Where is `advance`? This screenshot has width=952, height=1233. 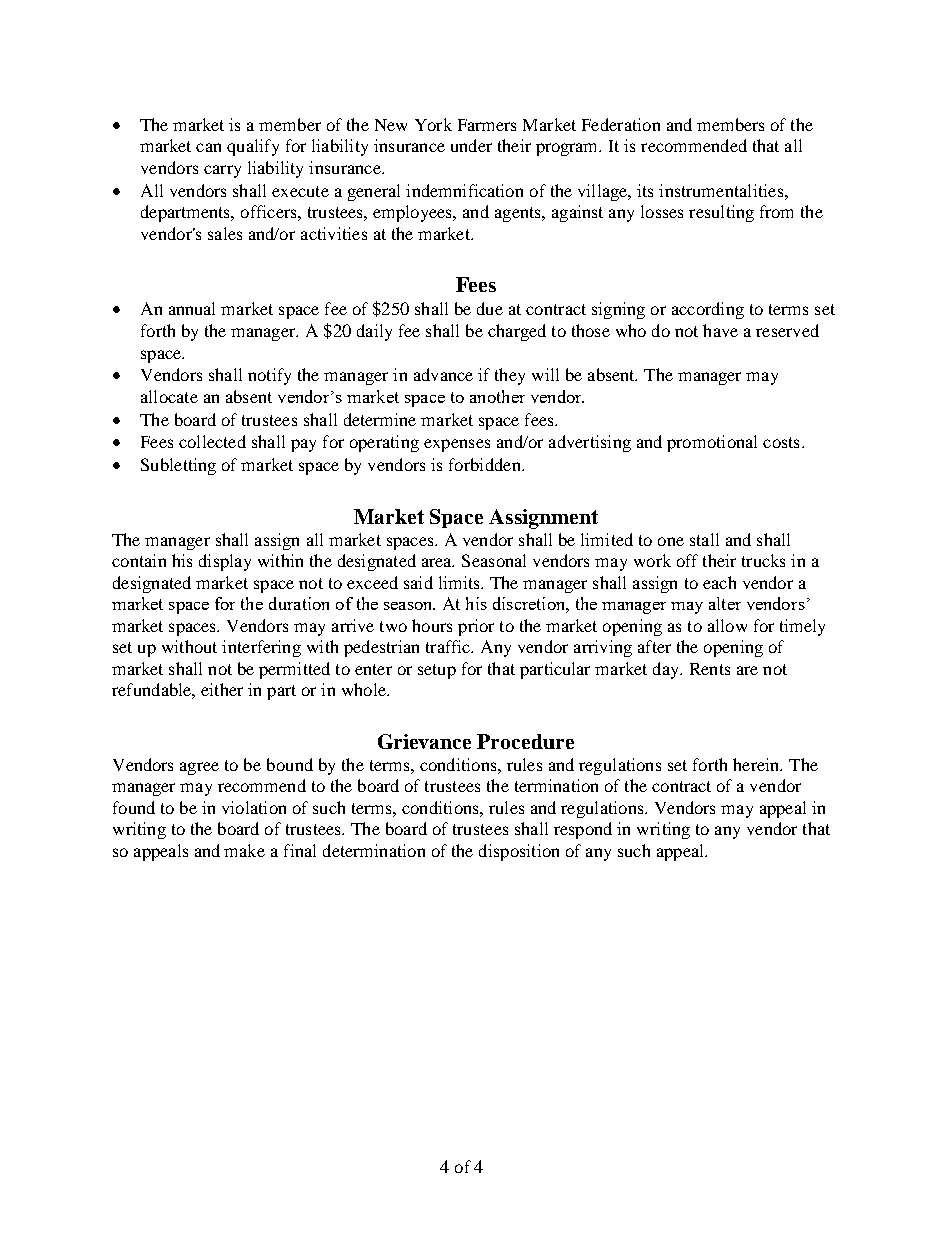
advance is located at coordinates (443, 374).
